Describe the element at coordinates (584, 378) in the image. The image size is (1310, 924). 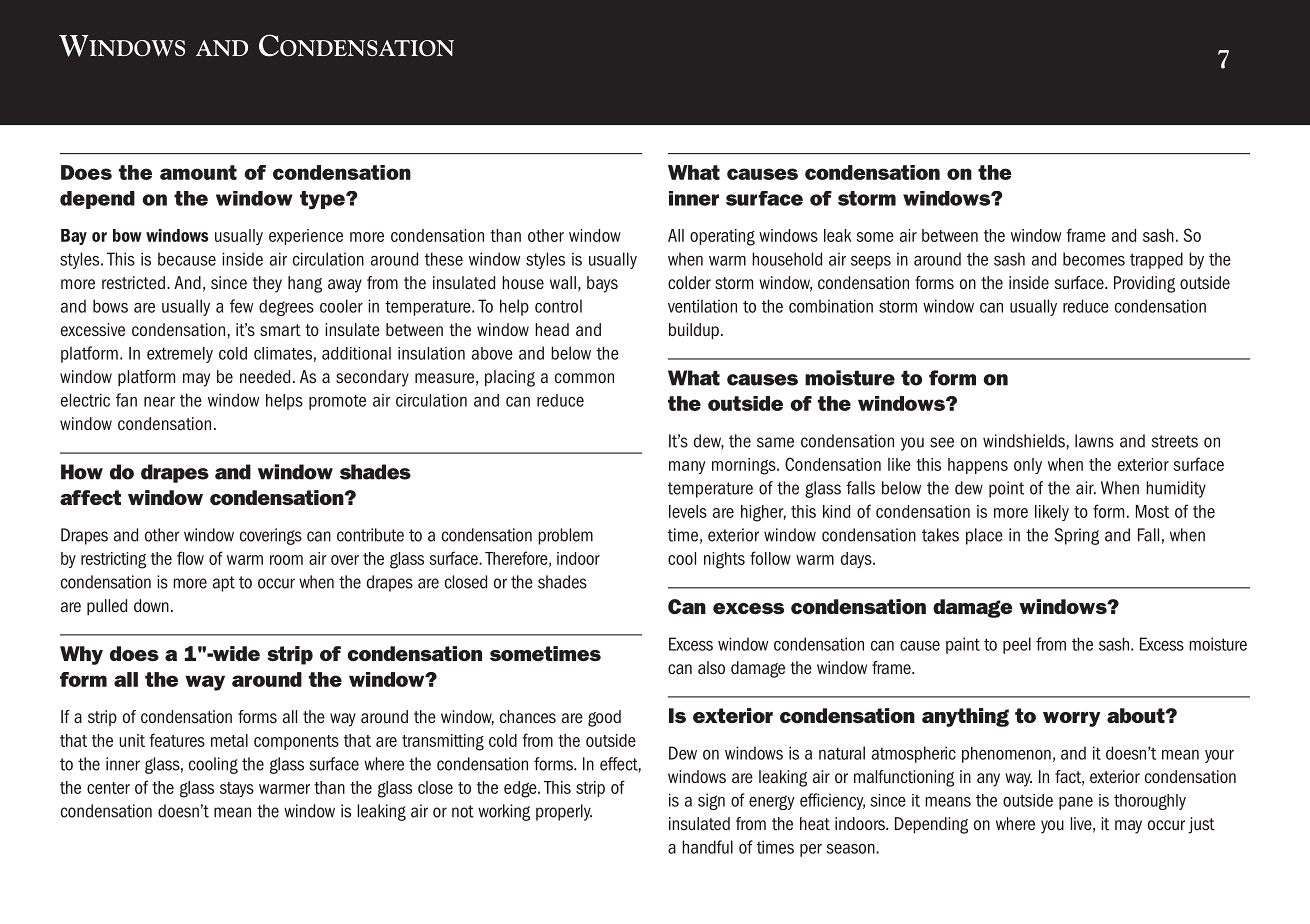
I see `common` at that location.
